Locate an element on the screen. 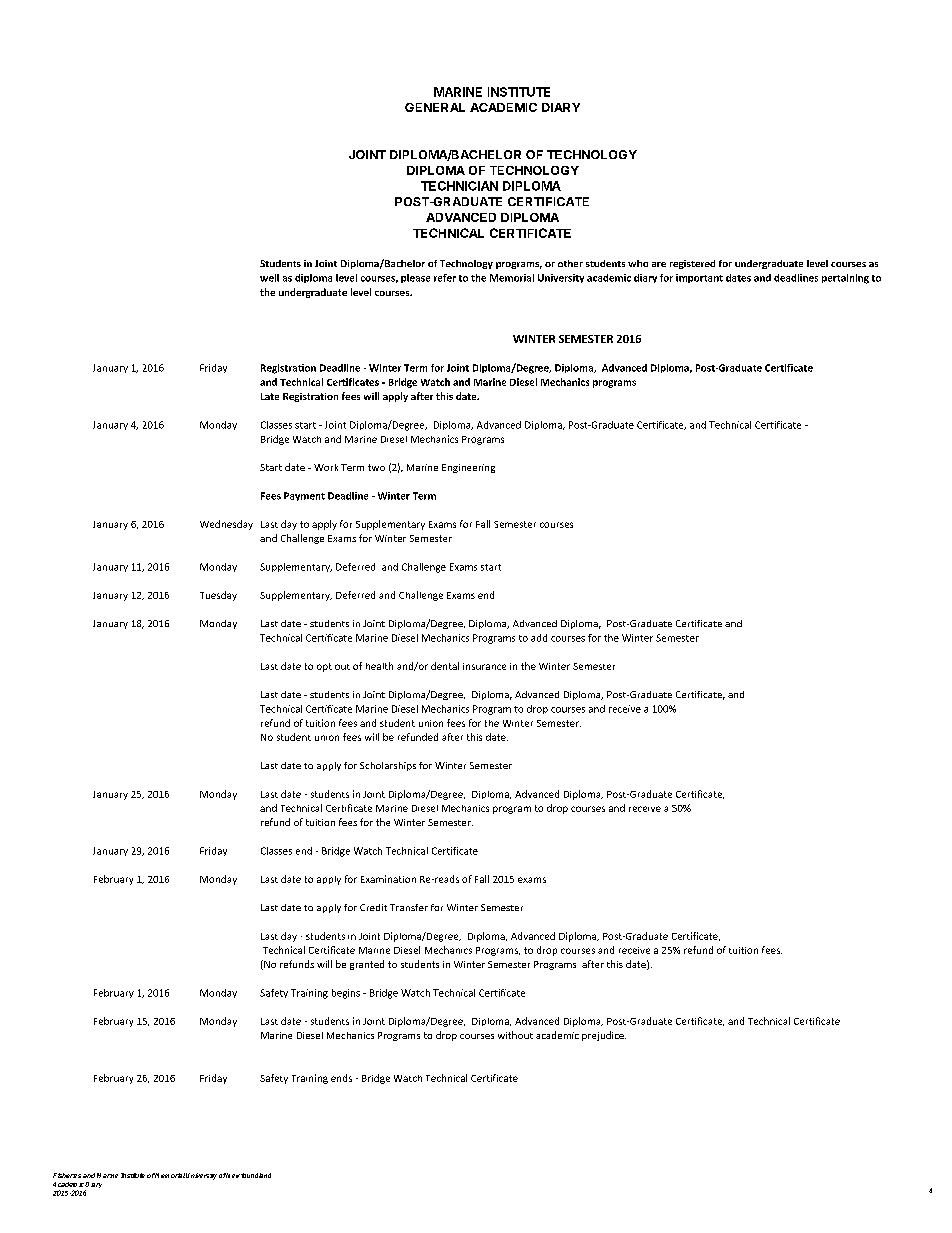 The image size is (952, 1233). Tuesday is located at coordinates (218, 596).
